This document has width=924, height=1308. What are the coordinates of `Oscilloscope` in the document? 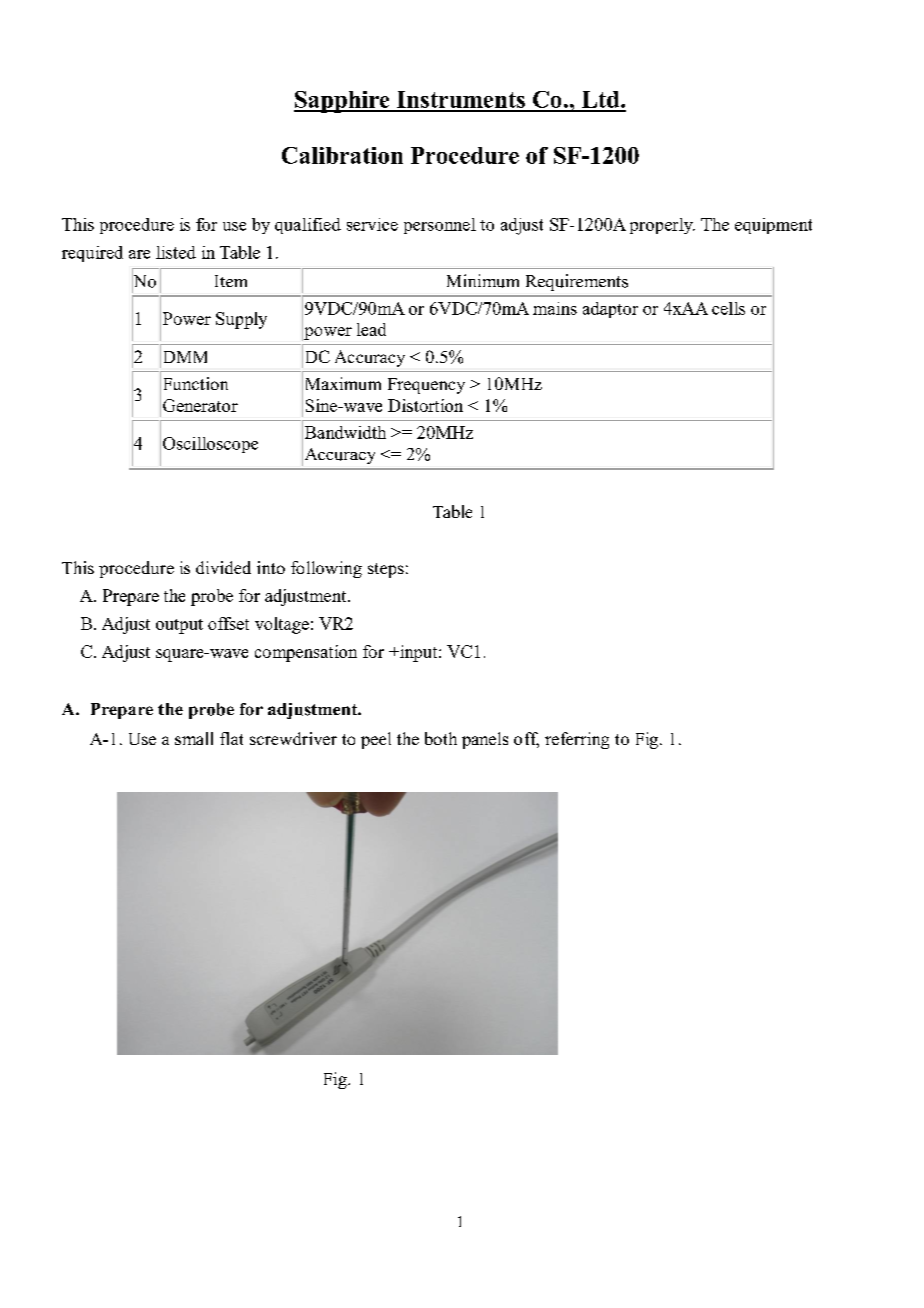 It's located at (210, 445).
